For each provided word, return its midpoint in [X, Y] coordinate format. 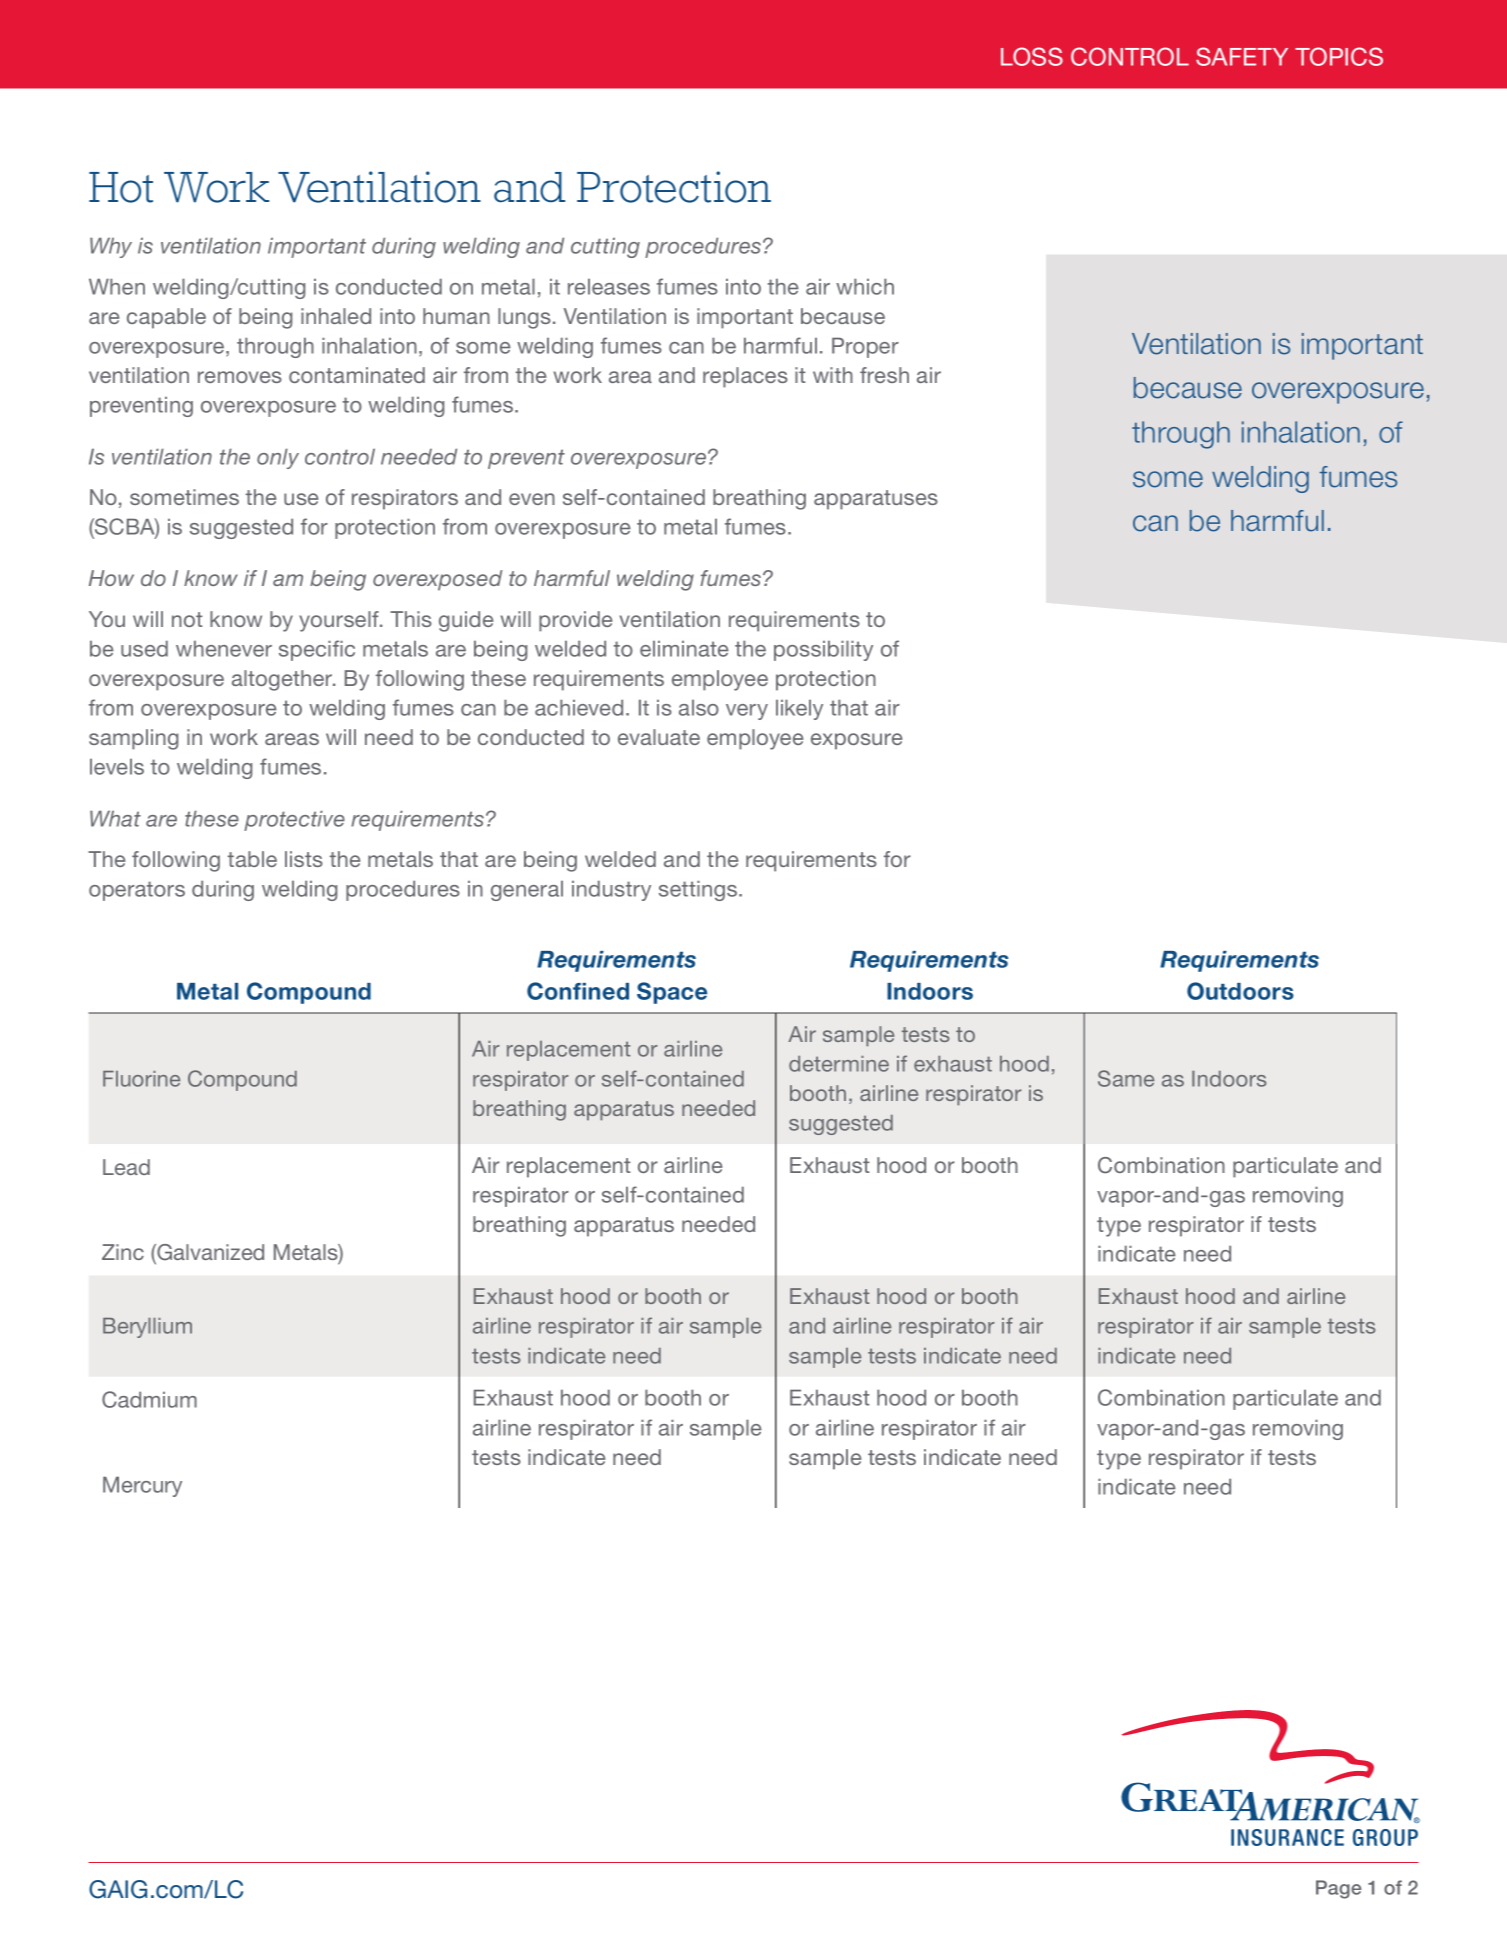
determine [839, 1064]
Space [672, 993]
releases [609, 286]
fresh [884, 375]
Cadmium [149, 1399]
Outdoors [1240, 991]
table [252, 859]
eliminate [684, 648]
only [278, 458]
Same [1126, 1078]
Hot [121, 187]
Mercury [142, 1486]
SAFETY [1242, 56]
